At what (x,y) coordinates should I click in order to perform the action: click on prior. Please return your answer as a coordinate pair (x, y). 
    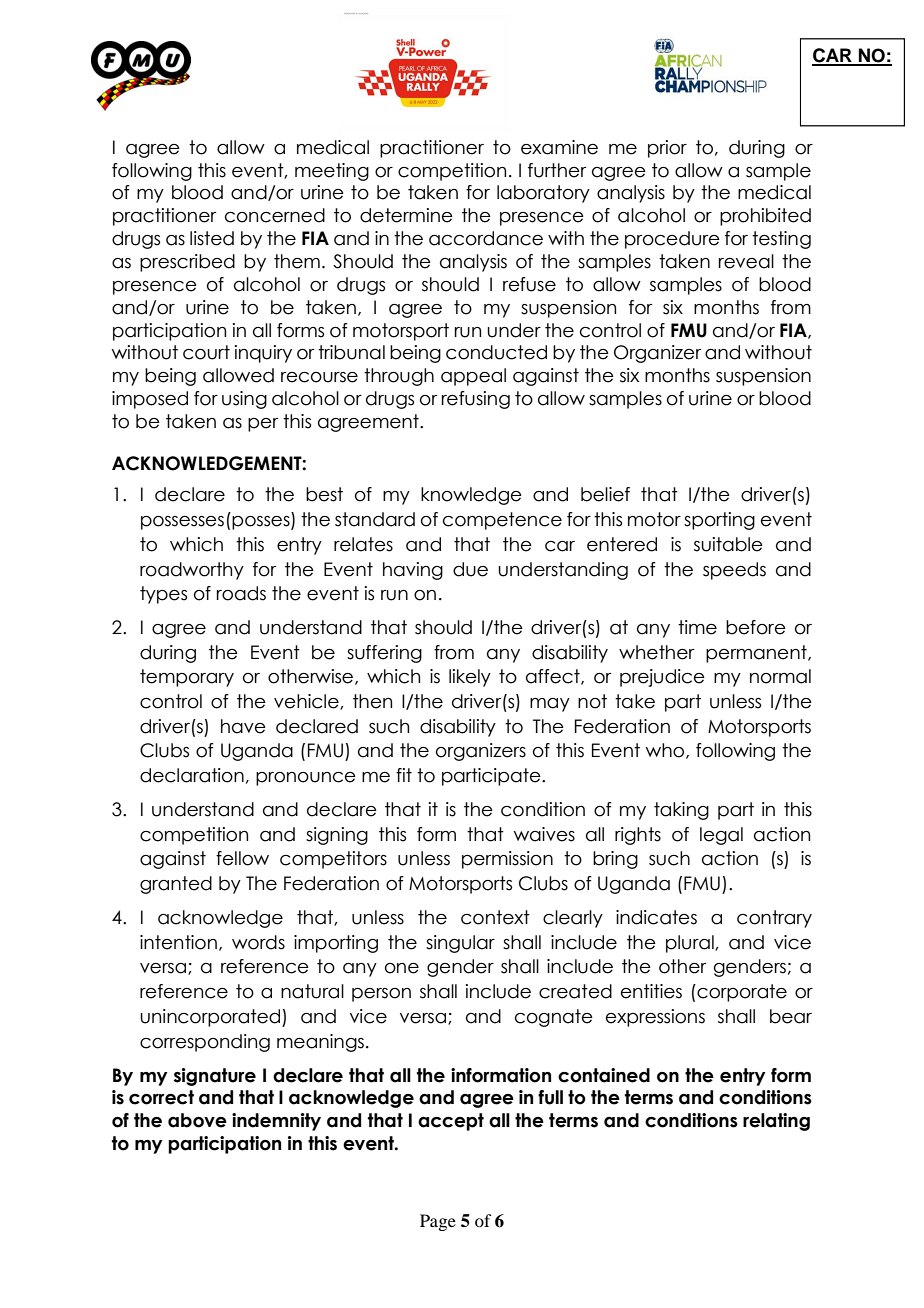
    Looking at the image, I should click on (667, 149).
